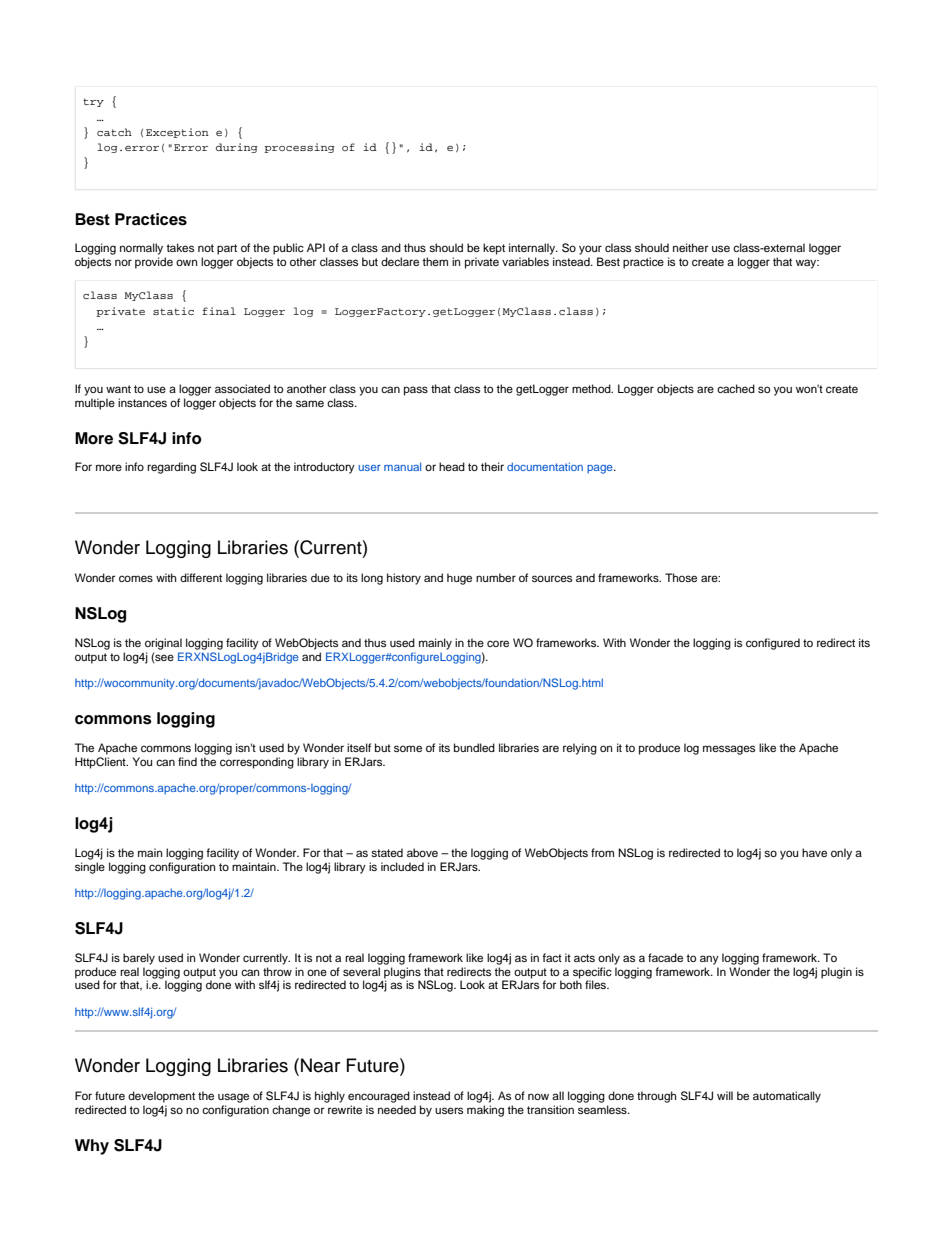 The image size is (952, 1233). What do you see at coordinates (161, 1097) in the screenshot?
I see `development` at bounding box center [161, 1097].
